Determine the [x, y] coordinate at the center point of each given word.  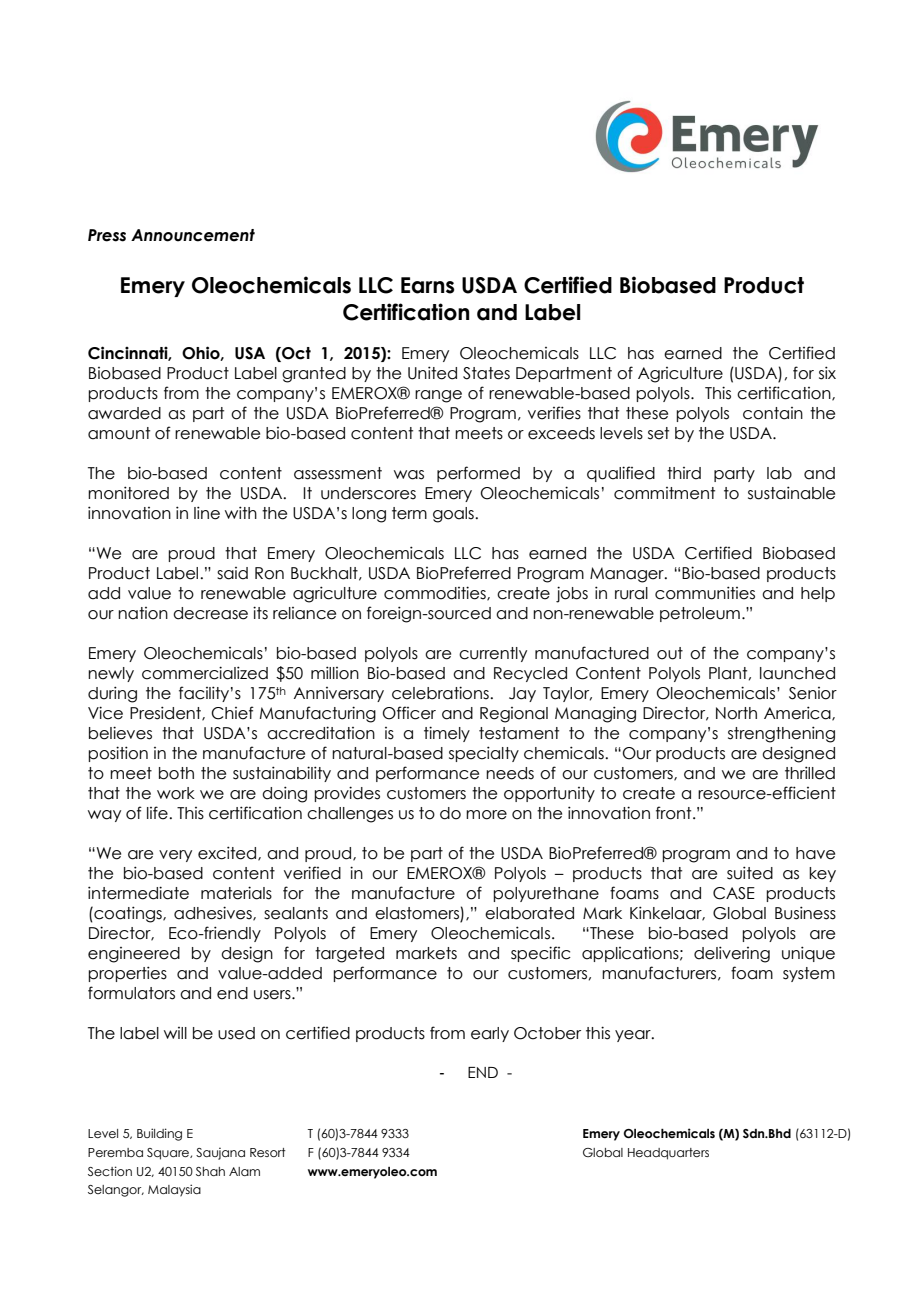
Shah [210, 1171]
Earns [428, 285]
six [827, 373]
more [486, 815]
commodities [436, 593]
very [175, 856]
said [232, 573]
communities [705, 593]
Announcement [193, 235]
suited [750, 873]
